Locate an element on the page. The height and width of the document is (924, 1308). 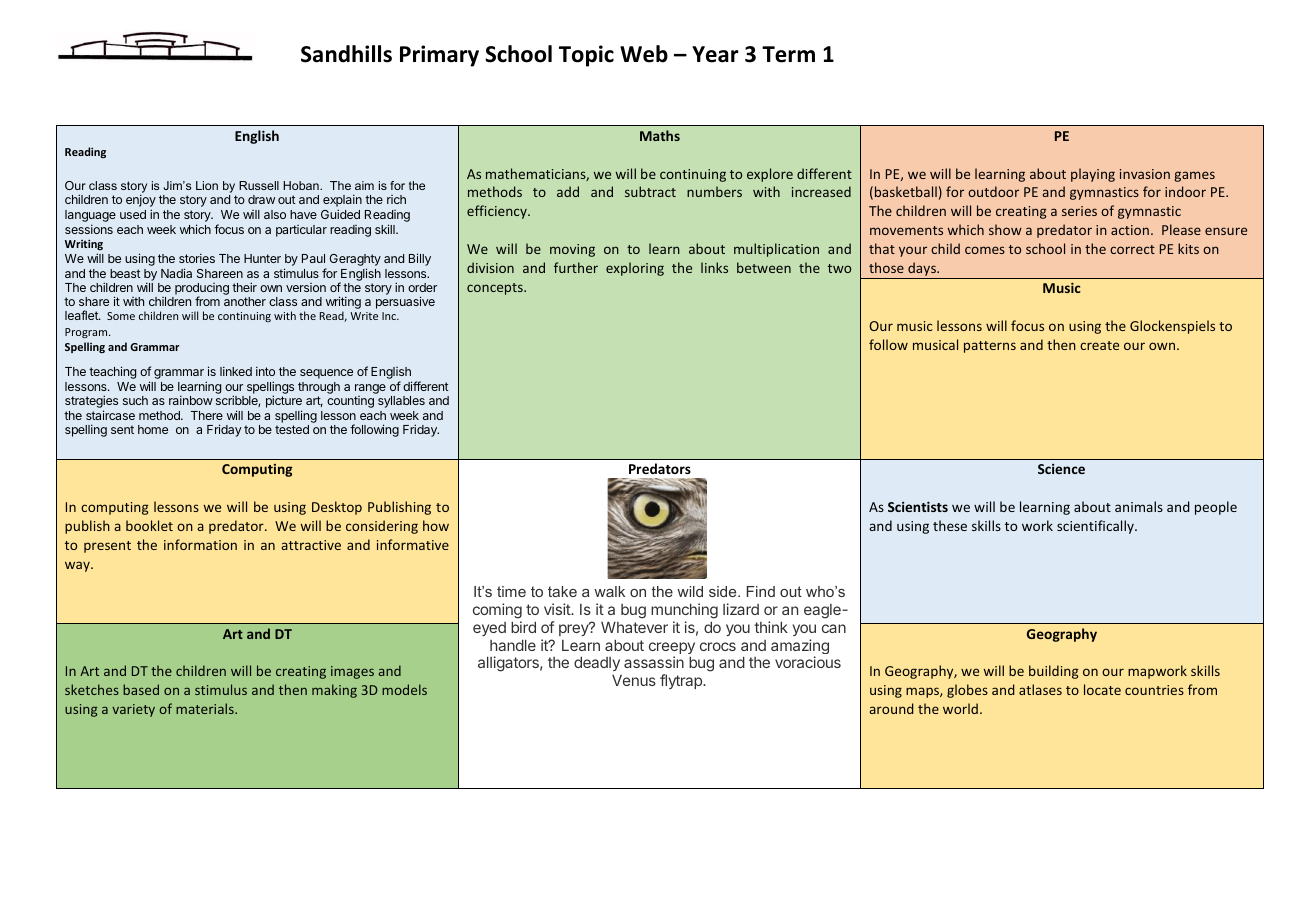
linked is located at coordinates (236, 371).
